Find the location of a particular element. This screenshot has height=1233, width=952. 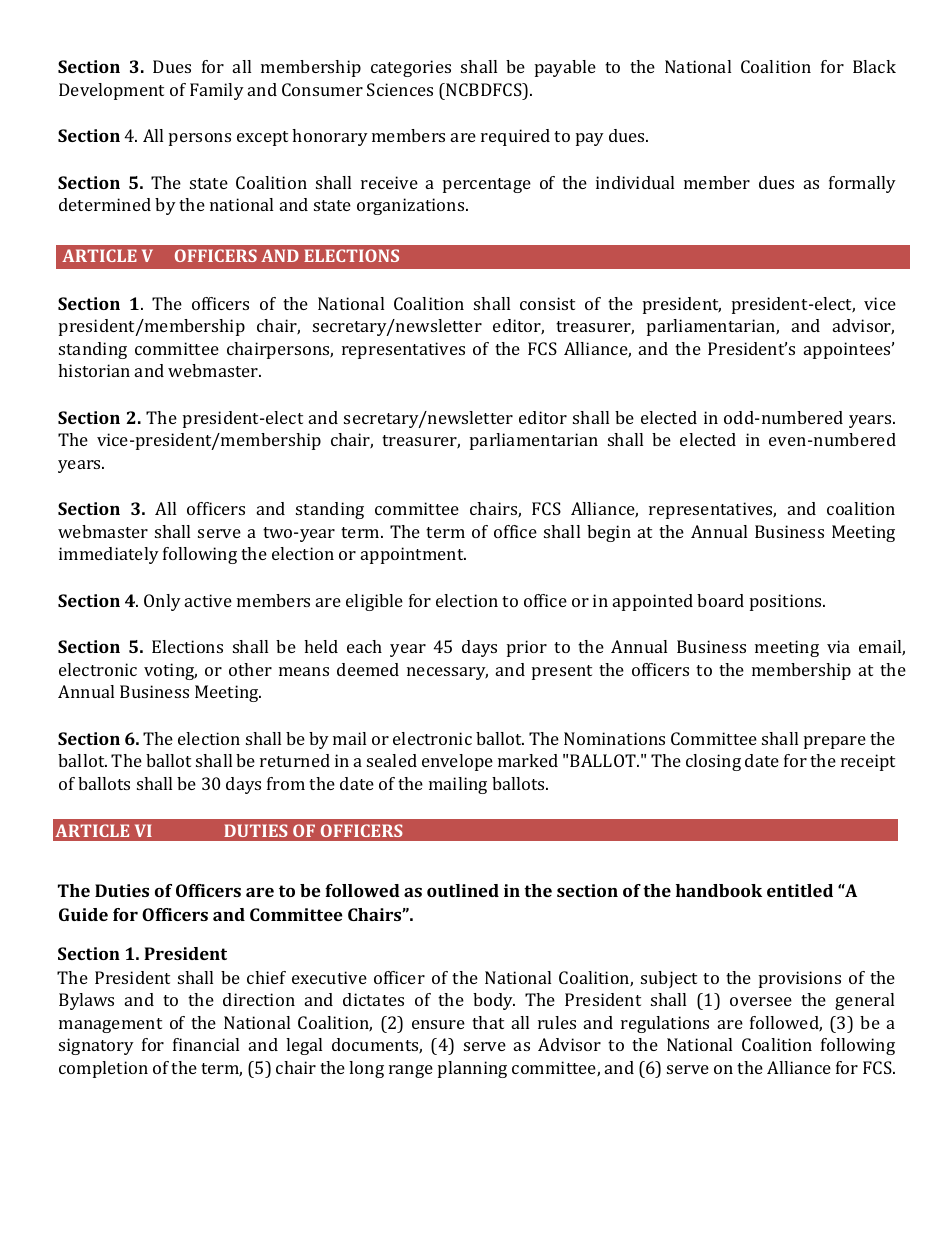

consist is located at coordinates (547, 303).
